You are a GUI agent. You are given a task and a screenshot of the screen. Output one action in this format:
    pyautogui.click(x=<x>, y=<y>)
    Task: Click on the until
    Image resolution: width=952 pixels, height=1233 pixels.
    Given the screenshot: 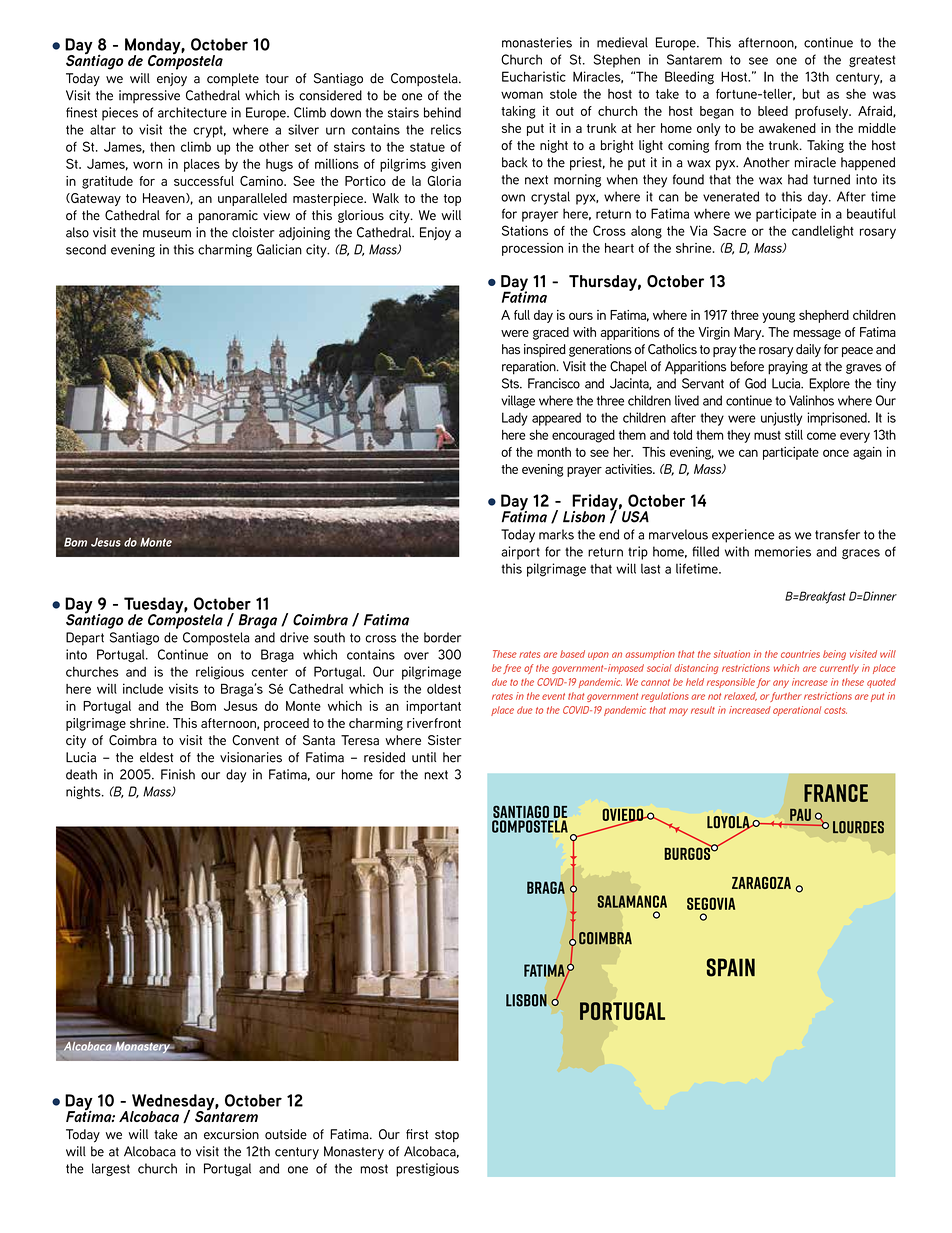 What is the action you would take?
    pyautogui.click(x=424, y=757)
